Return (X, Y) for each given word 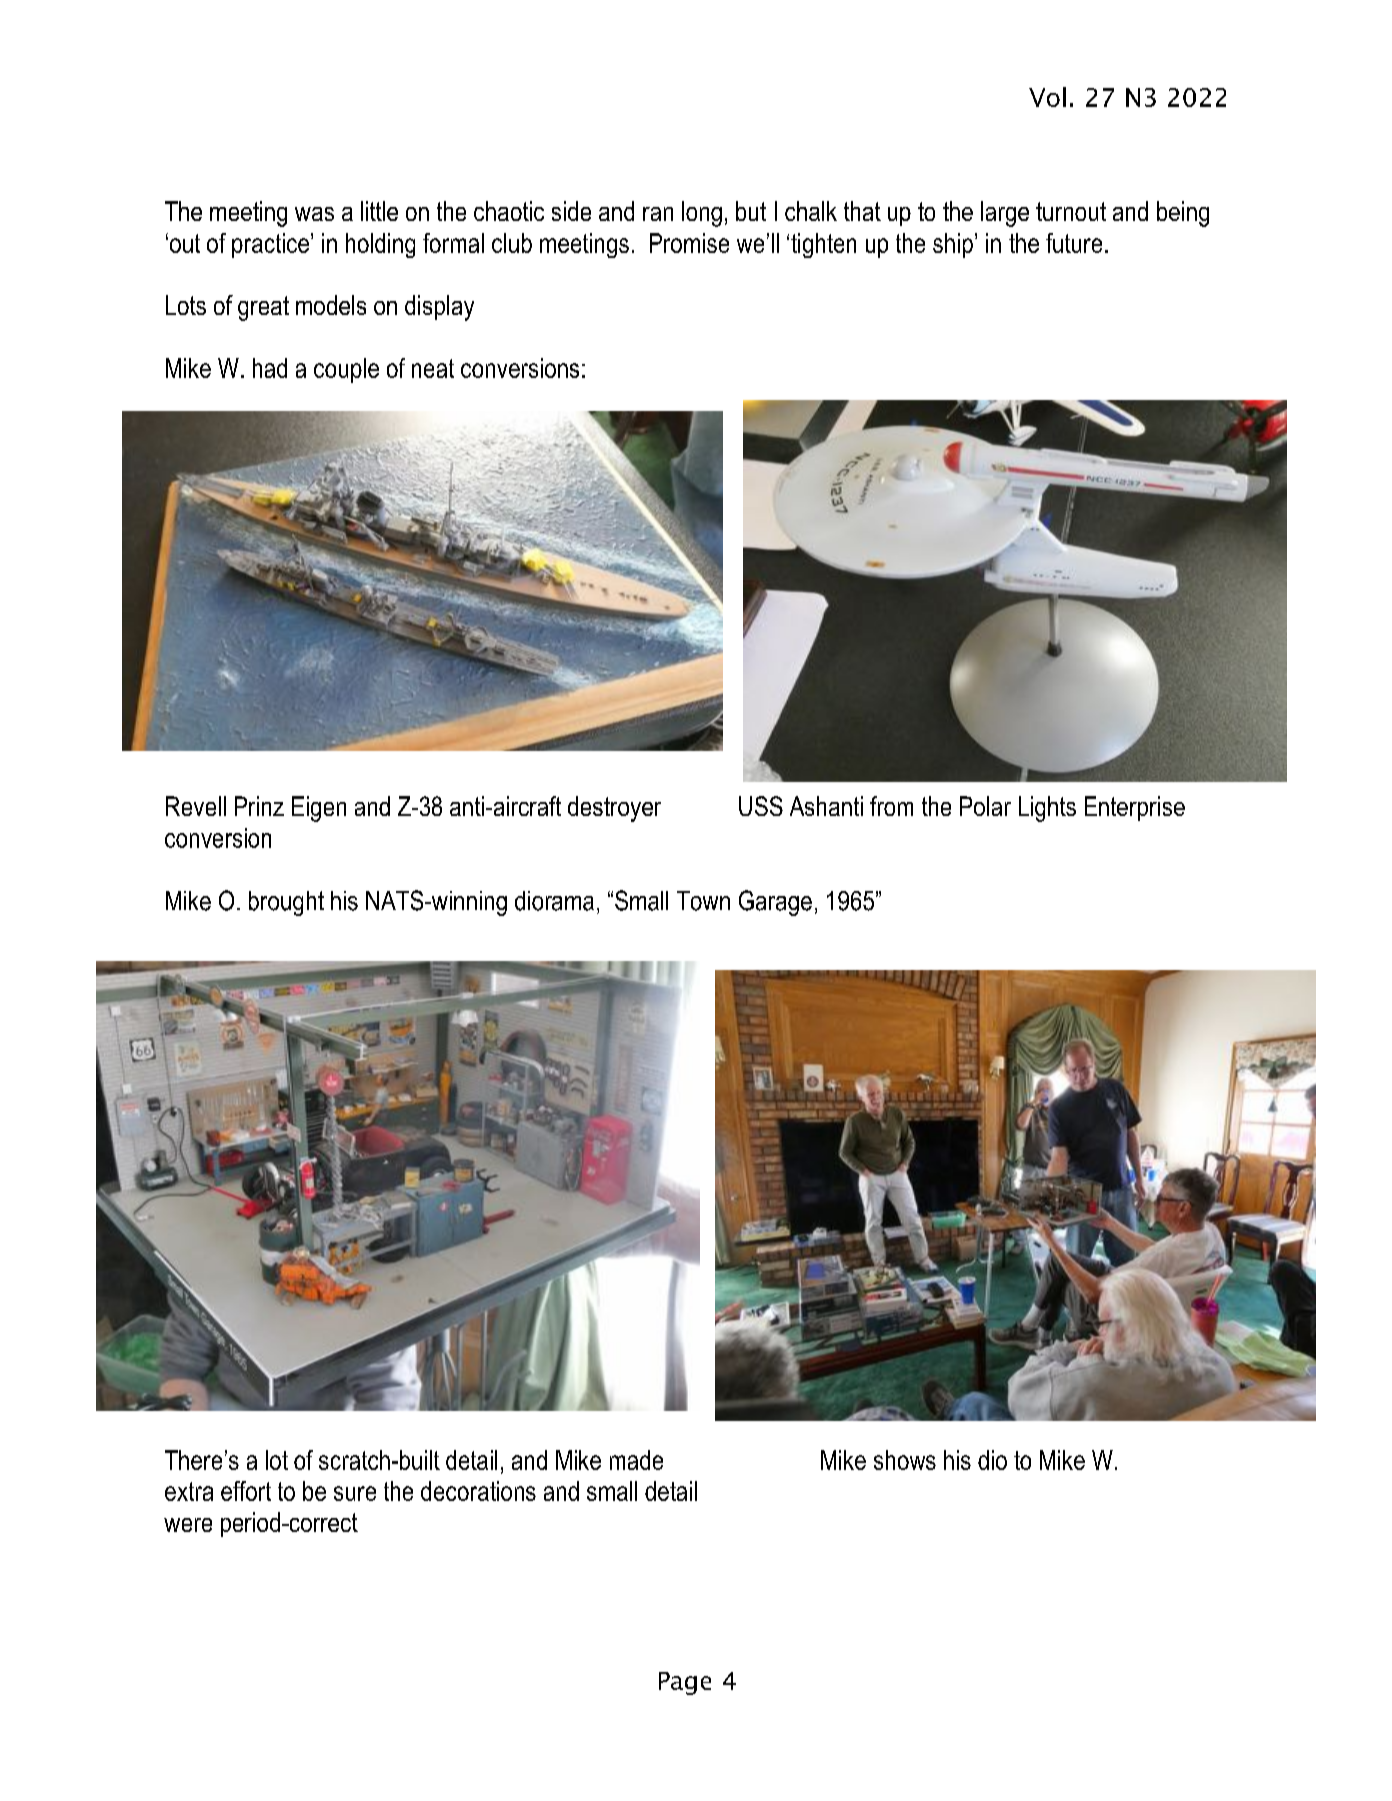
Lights (1047, 809)
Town (703, 901)
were (188, 1525)
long (702, 214)
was (314, 214)
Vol (1047, 97)
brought (286, 903)
